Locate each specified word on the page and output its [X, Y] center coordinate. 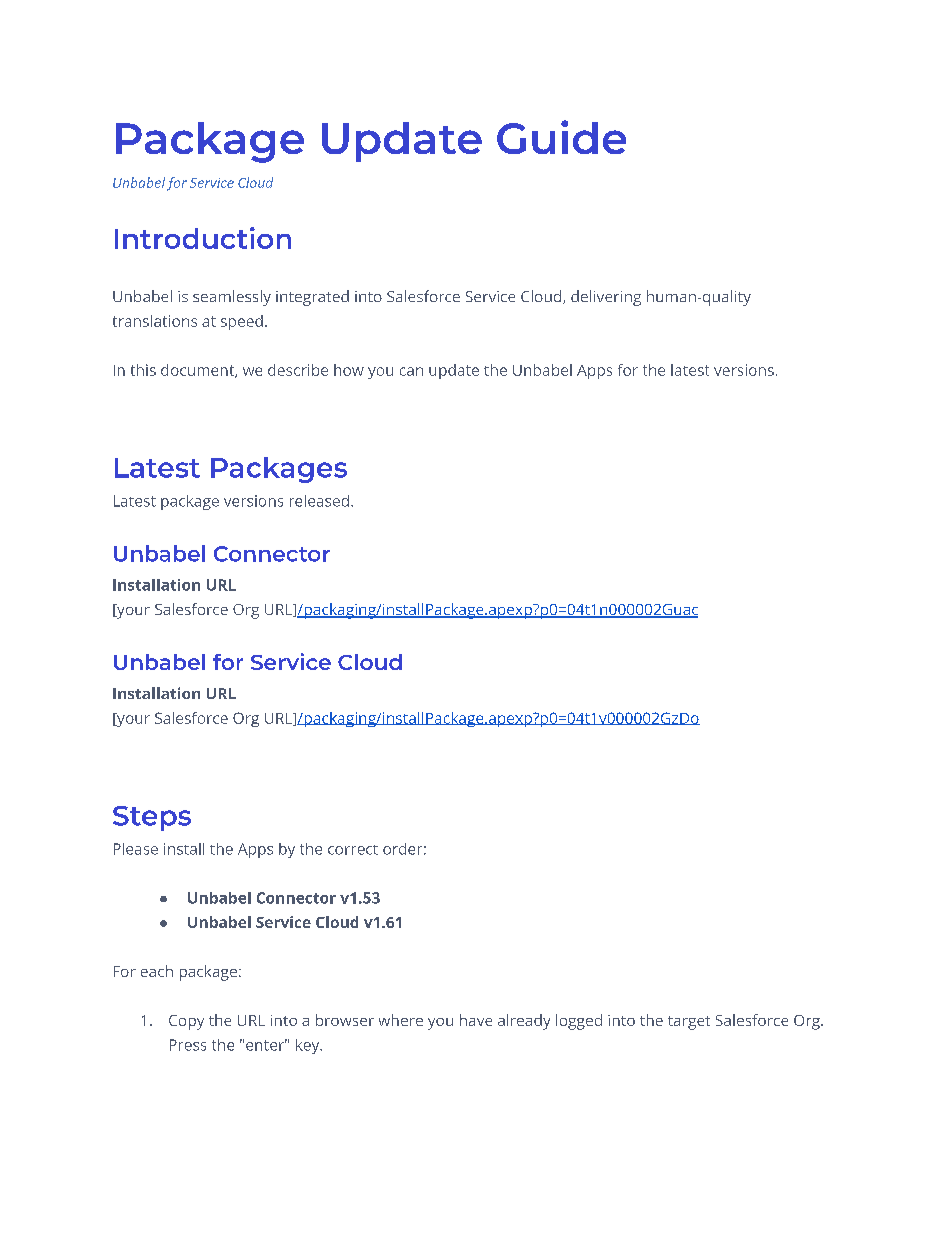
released [319, 501]
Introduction [203, 238]
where [401, 1020]
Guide [561, 137]
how [349, 370]
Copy [186, 1022]
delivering [606, 298]
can [411, 371]
